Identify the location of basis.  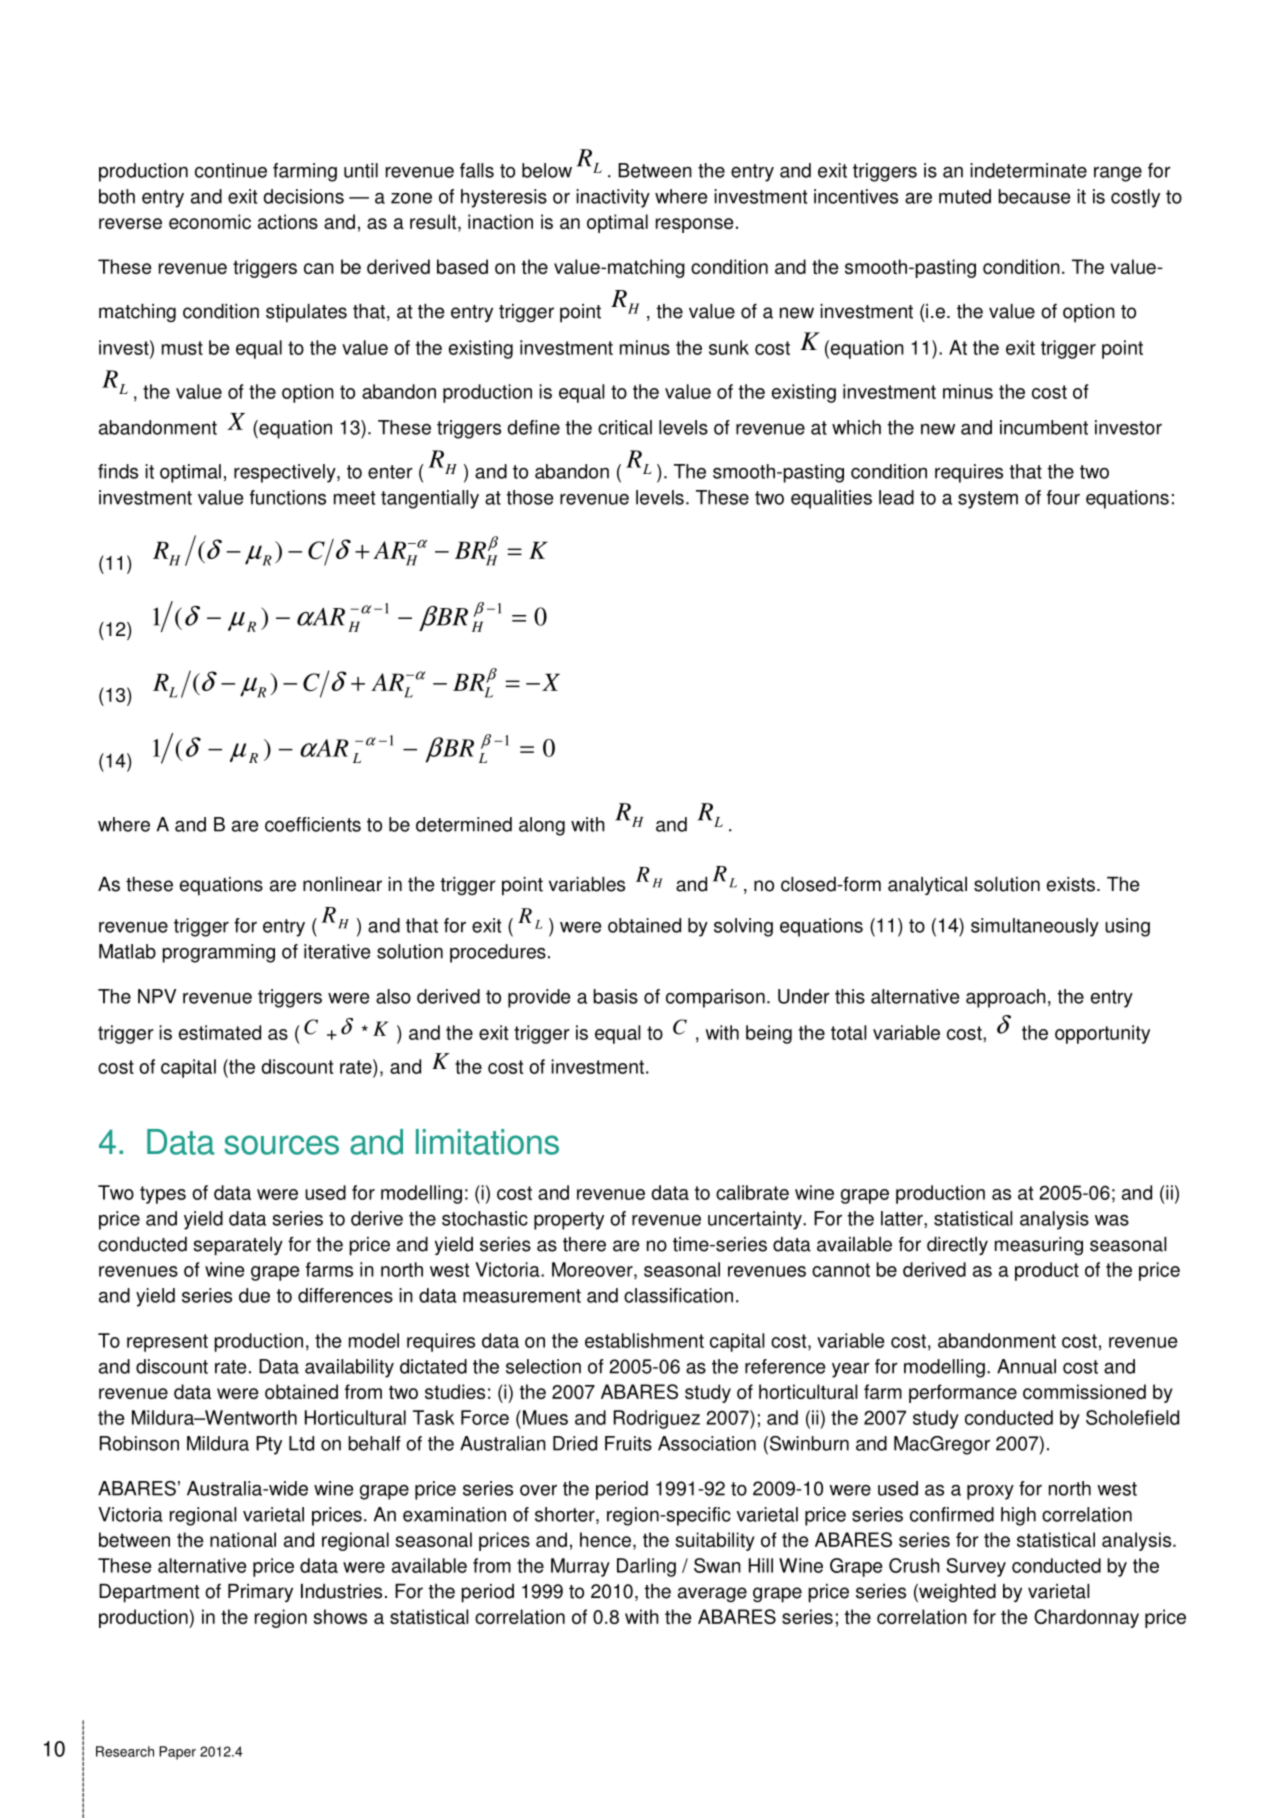
(615, 996).
